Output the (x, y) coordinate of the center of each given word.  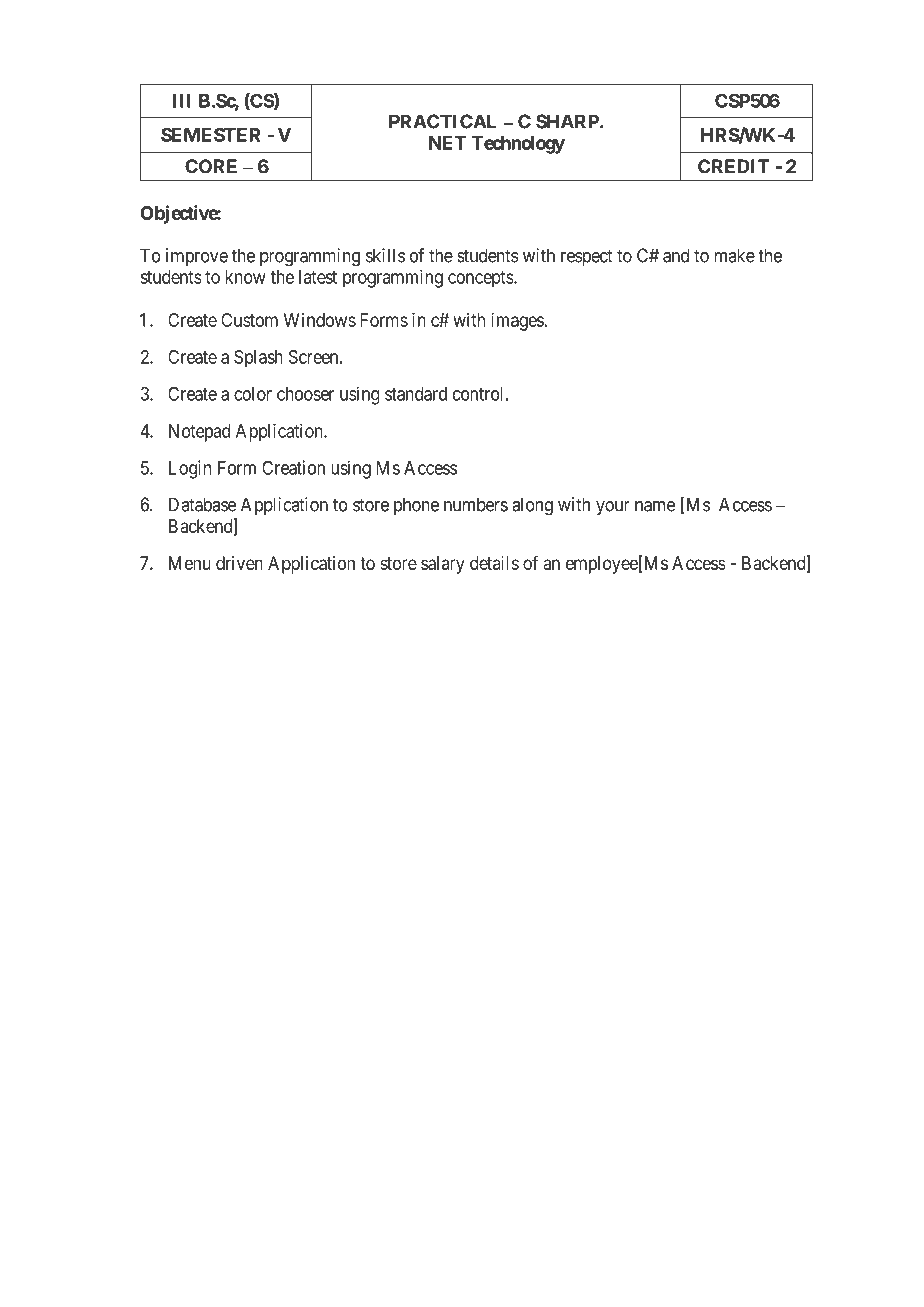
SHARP (568, 121)
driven (239, 563)
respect (587, 257)
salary (443, 565)
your (613, 508)
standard (416, 394)
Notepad (199, 433)
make (735, 255)
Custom (249, 320)
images (517, 322)
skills (385, 255)
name (655, 506)
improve (197, 257)
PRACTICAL (443, 121)
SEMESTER (210, 135)
